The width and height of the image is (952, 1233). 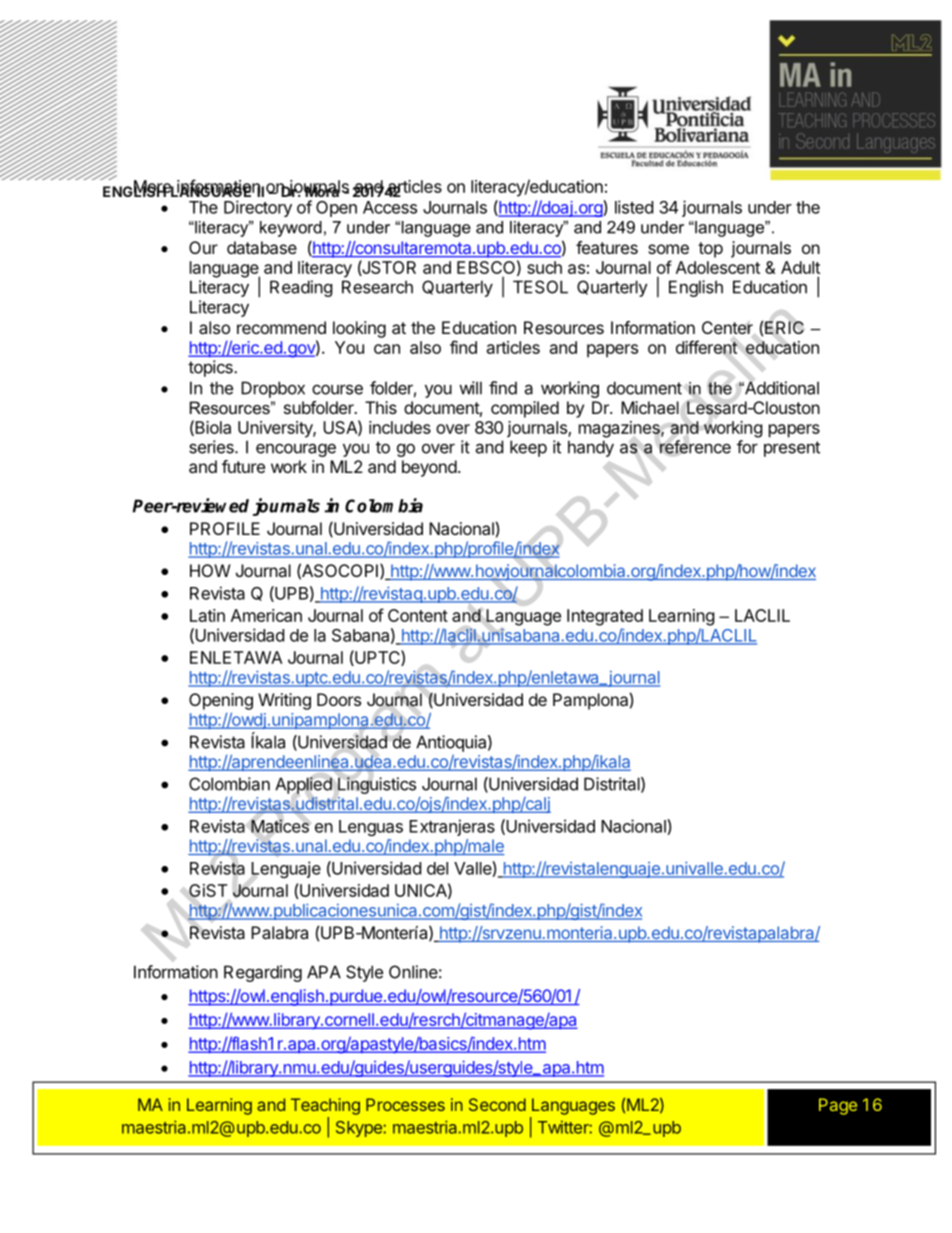 What do you see at coordinates (838, 1106) in the image?
I see `Page` at bounding box center [838, 1106].
